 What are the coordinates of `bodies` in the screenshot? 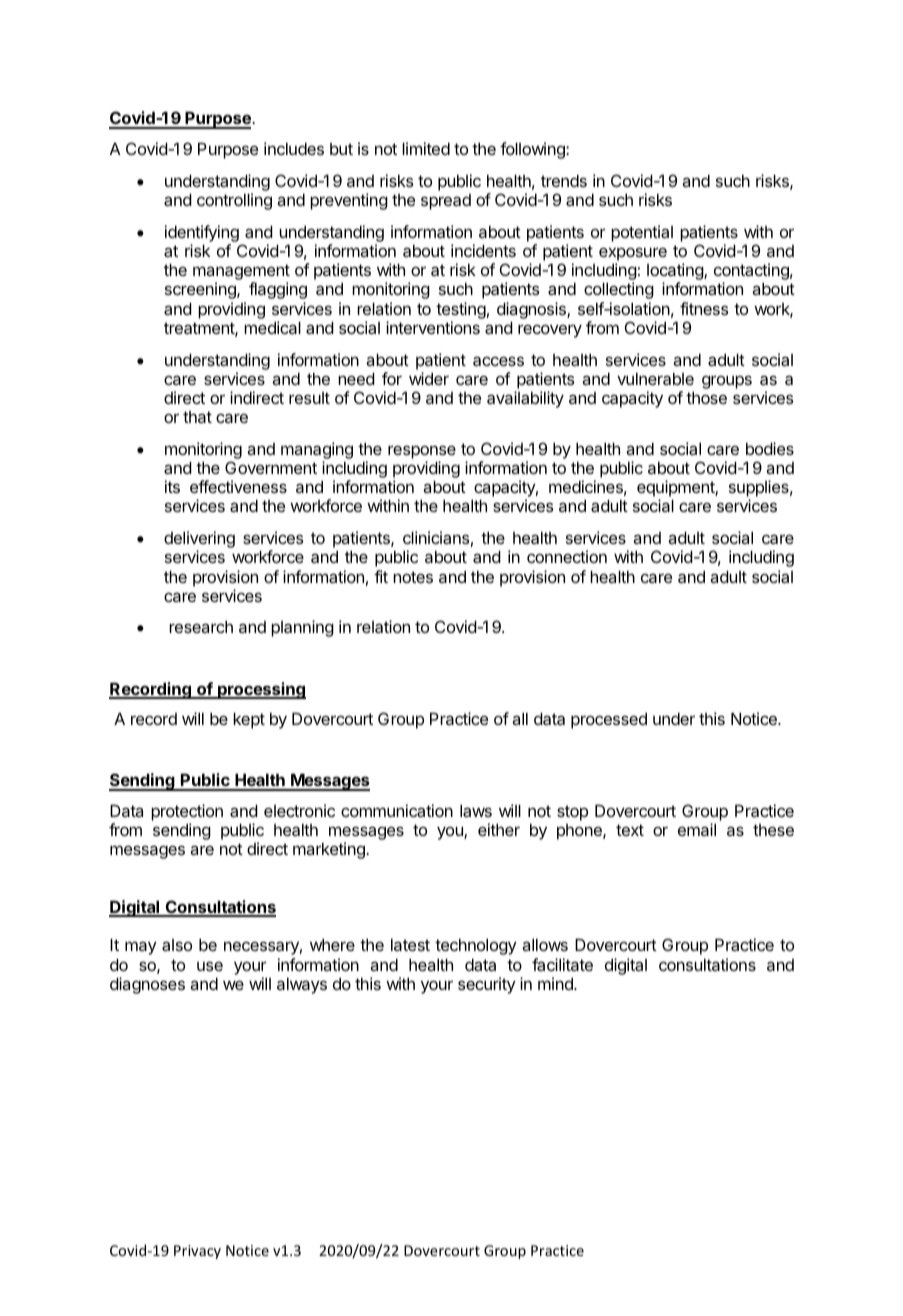 It's located at (770, 448).
